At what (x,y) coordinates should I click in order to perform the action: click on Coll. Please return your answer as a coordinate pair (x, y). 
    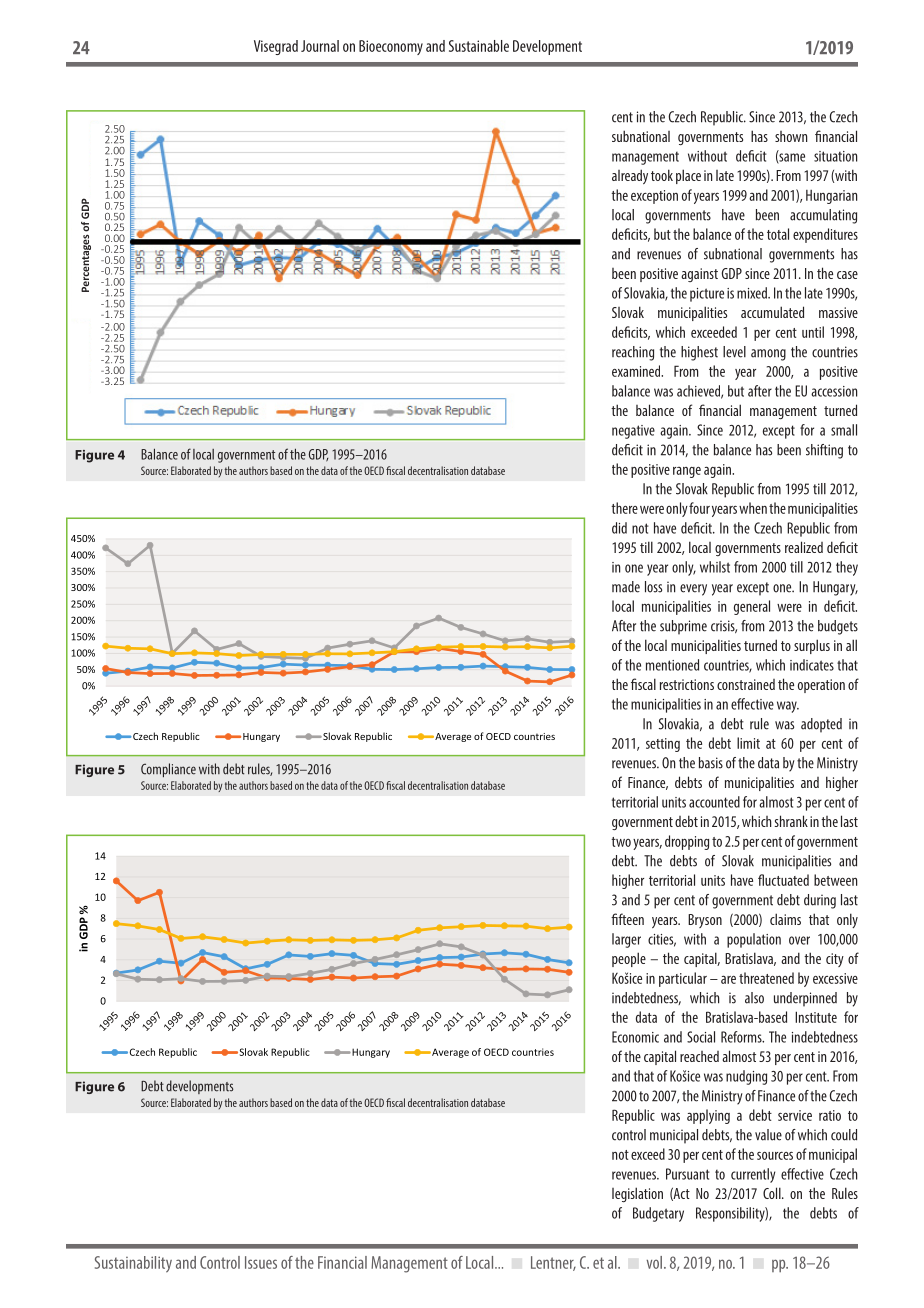
    Looking at the image, I should click on (773, 1193).
